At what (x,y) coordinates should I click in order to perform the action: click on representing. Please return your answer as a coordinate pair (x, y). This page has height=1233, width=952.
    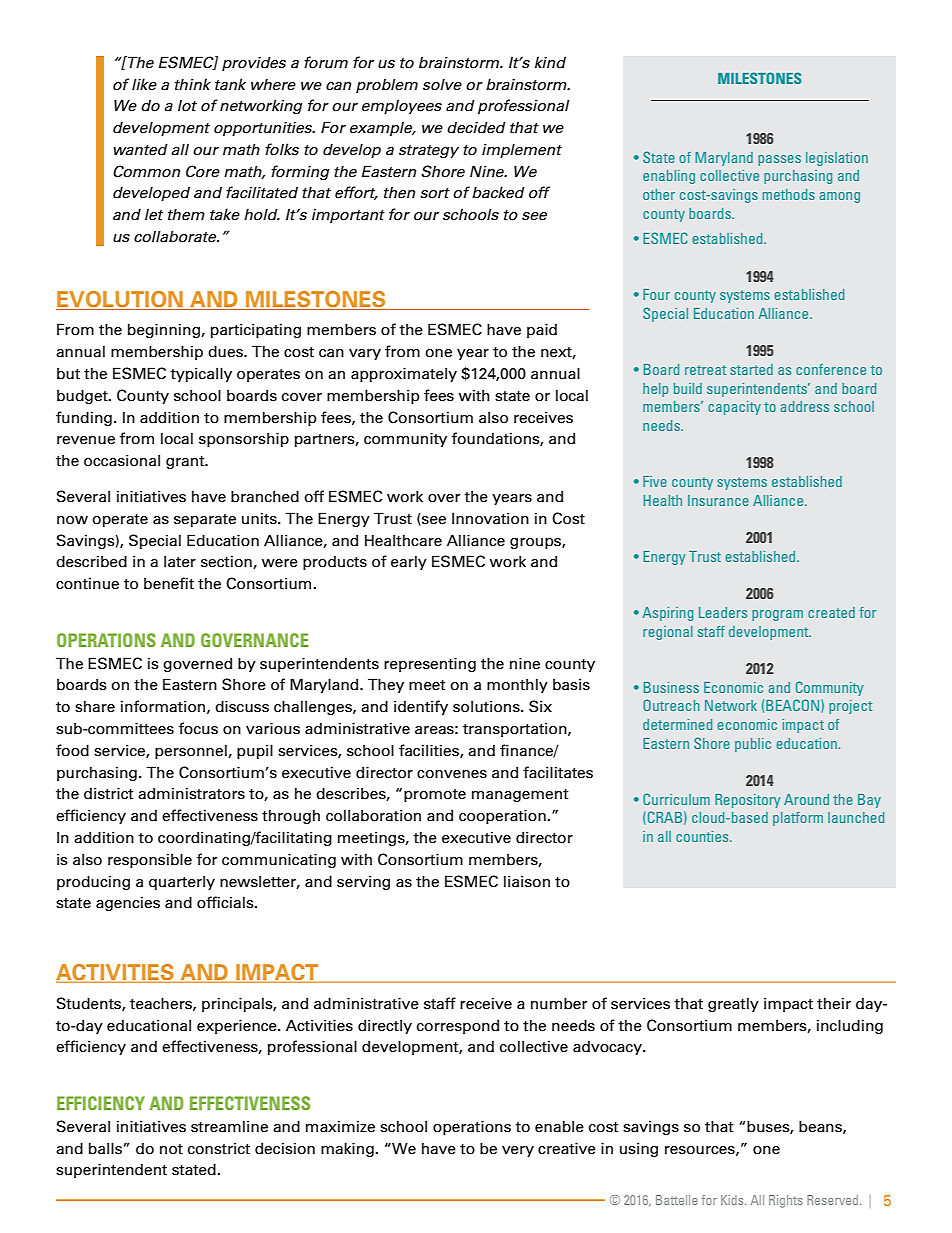
    Looking at the image, I should click on (430, 664).
